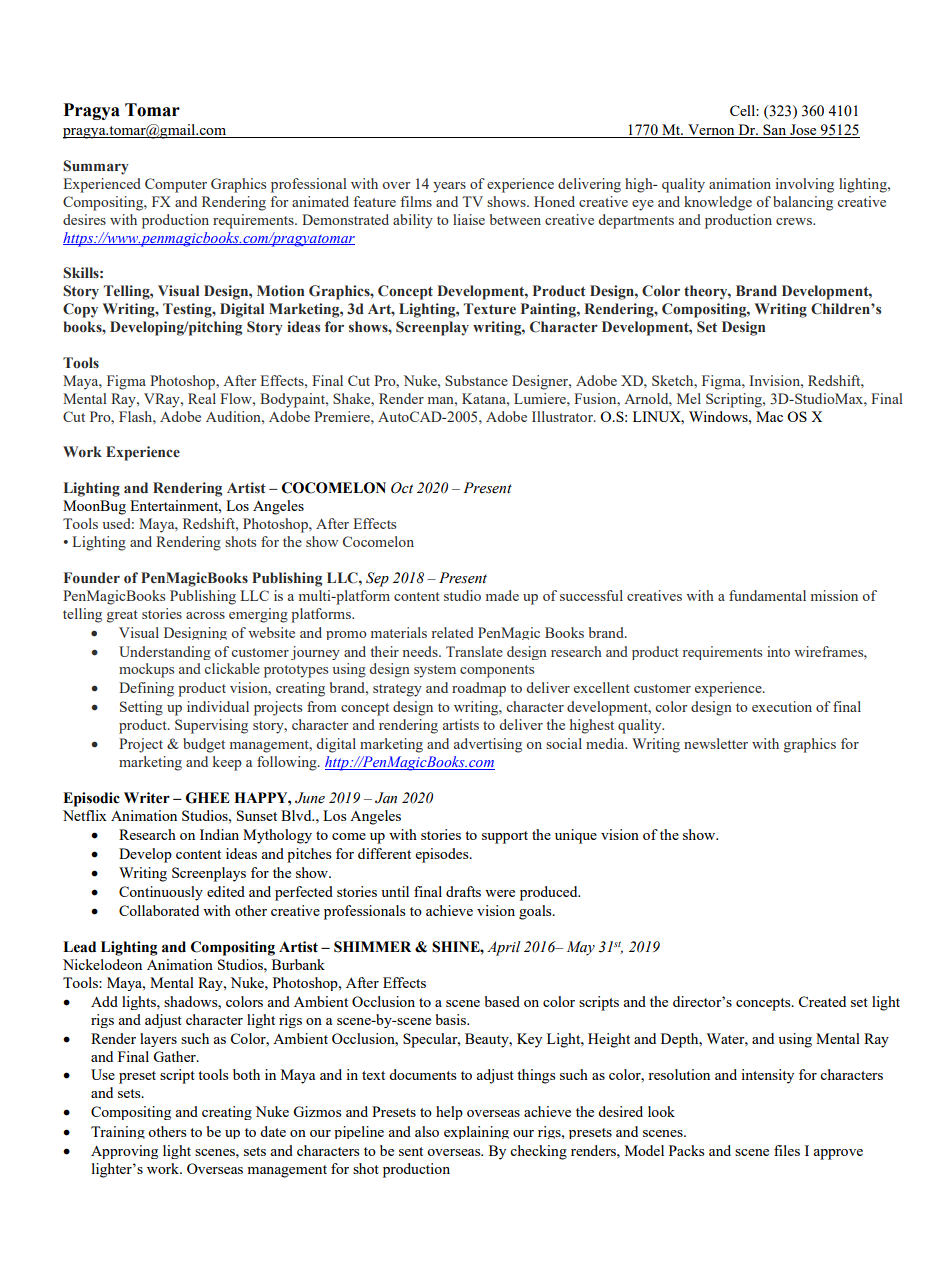 The height and width of the image is (1272, 952). I want to click on newsletter, so click(716, 743).
